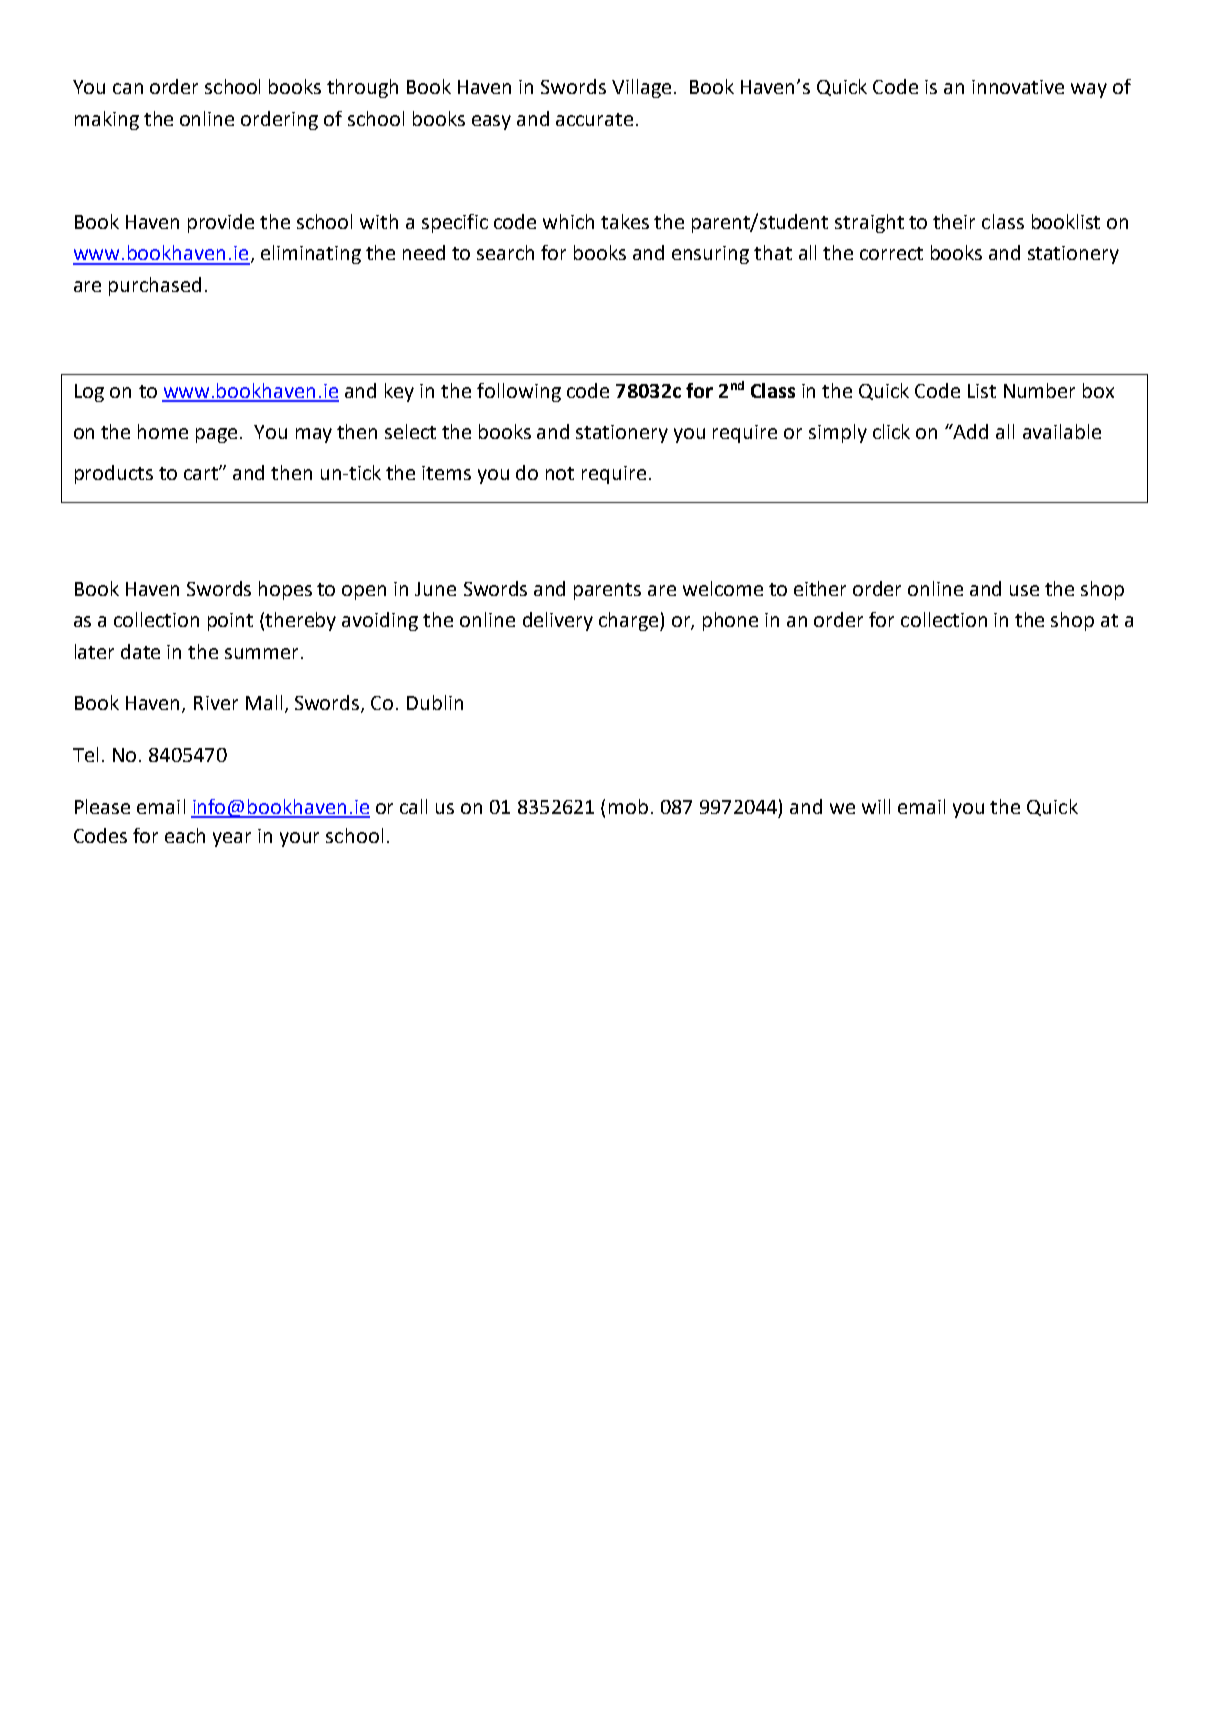 The width and height of the screenshot is (1209, 1710). What do you see at coordinates (594, 119) in the screenshot?
I see `accurate` at bounding box center [594, 119].
